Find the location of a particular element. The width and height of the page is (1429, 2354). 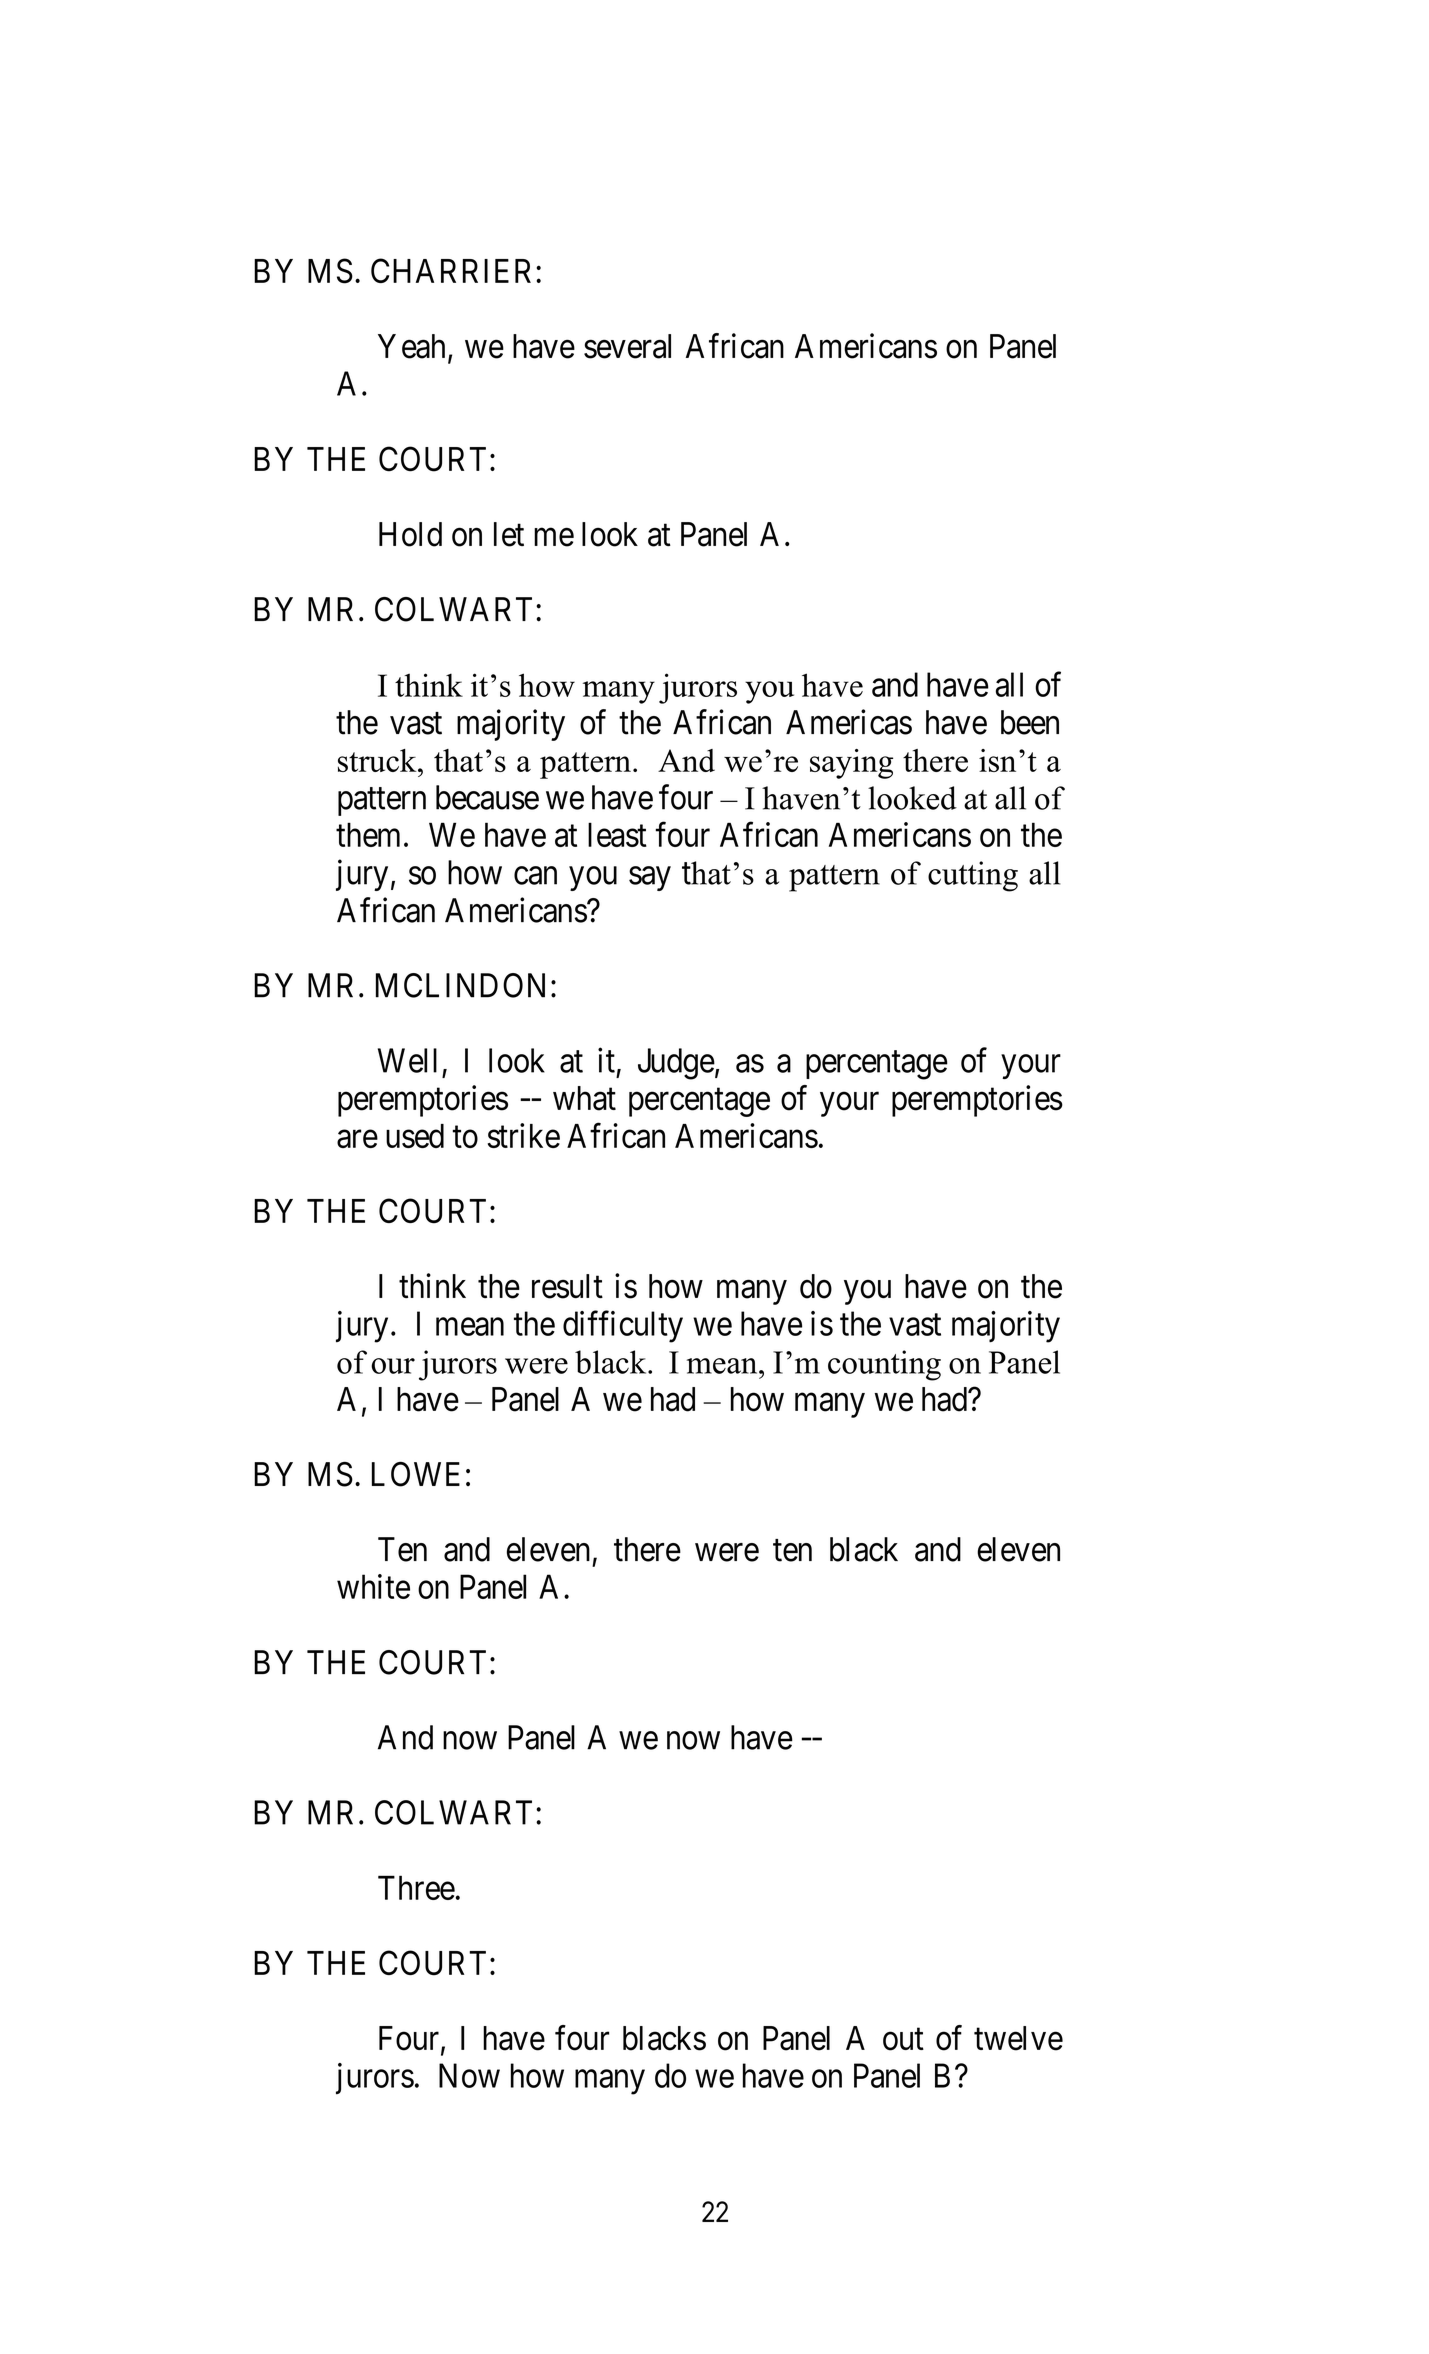

counting is located at coordinates (884, 1365).
